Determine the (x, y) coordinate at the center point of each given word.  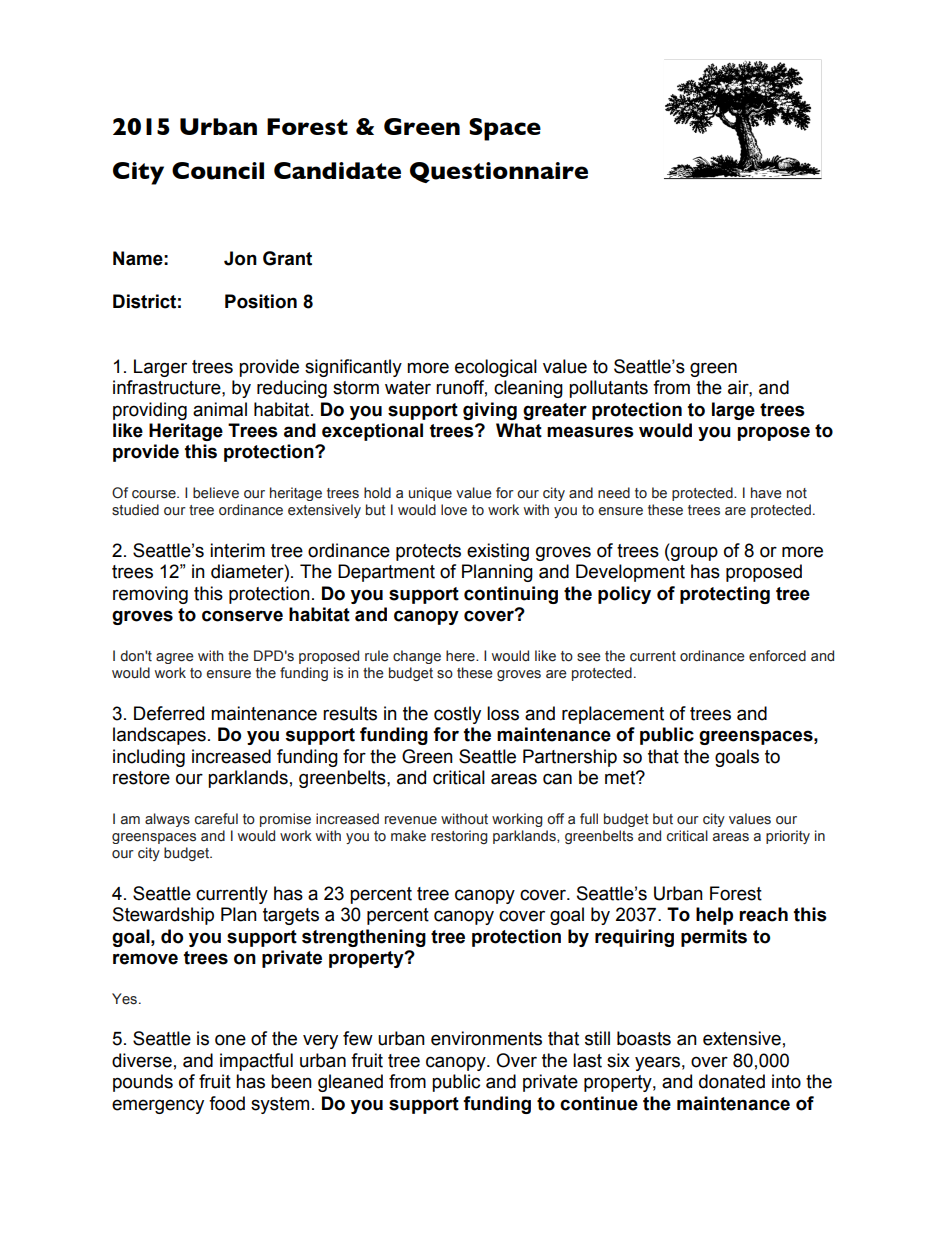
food (227, 1103)
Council (218, 171)
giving (490, 411)
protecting (725, 595)
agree (175, 658)
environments (486, 1038)
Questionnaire (499, 172)
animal (220, 409)
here (461, 656)
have (766, 493)
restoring (459, 837)
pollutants (608, 389)
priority (788, 837)
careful (216, 819)
